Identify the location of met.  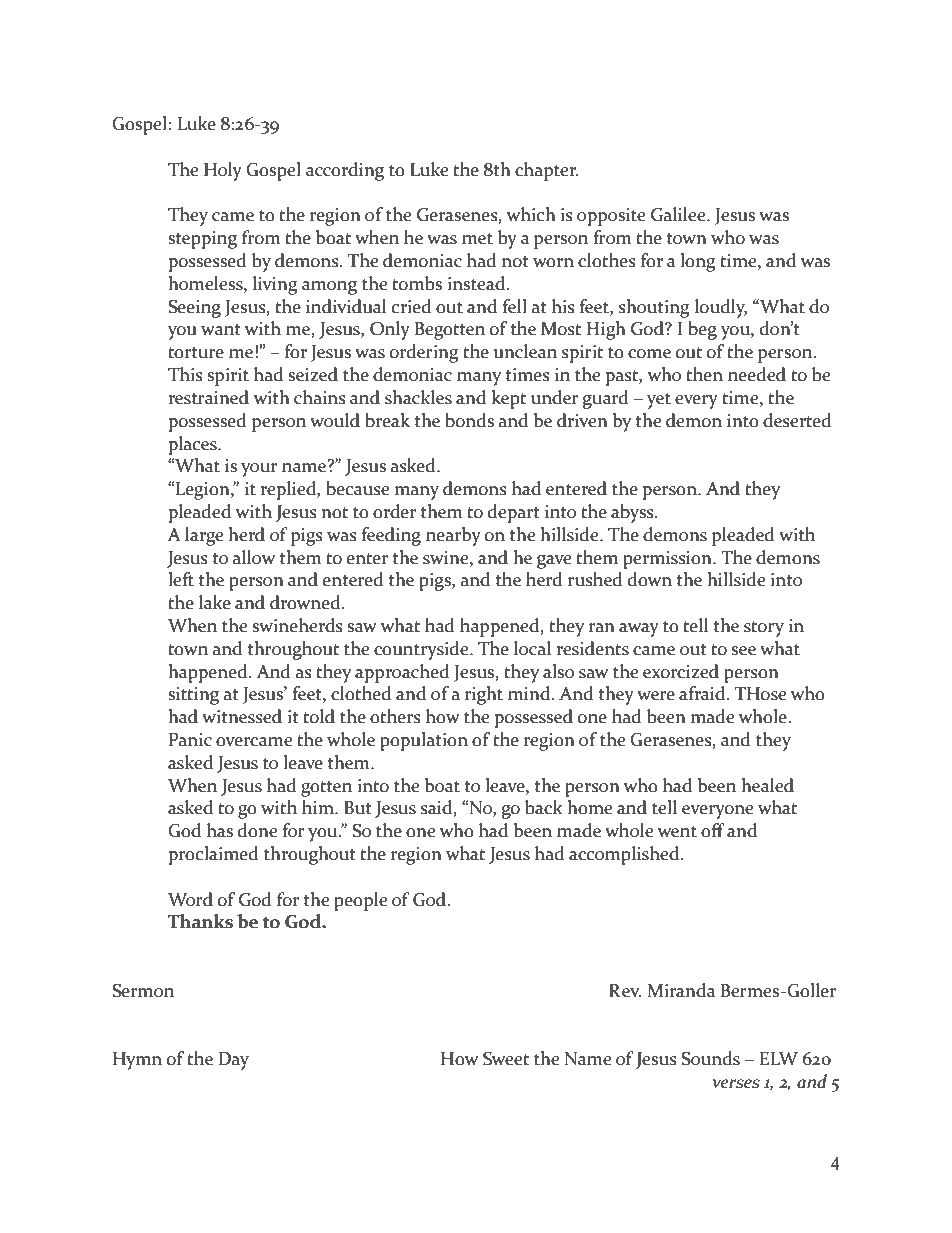
(477, 239).
